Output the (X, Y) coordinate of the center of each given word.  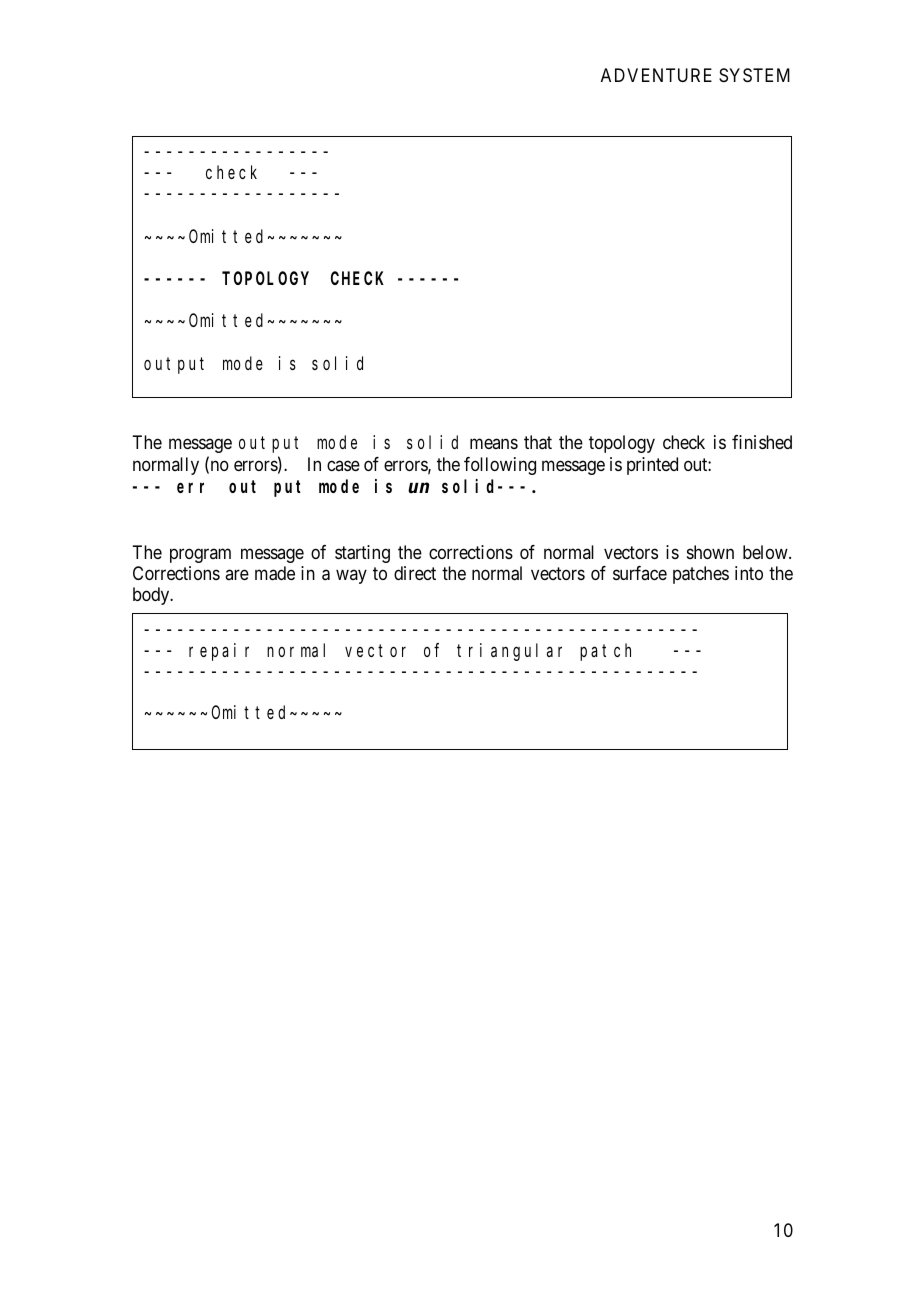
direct (415, 573)
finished (762, 442)
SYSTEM (754, 75)
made (275, 573)
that (538, 442)
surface (640, 573)
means (494, 444)
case (343, 466)
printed (652, 466)
